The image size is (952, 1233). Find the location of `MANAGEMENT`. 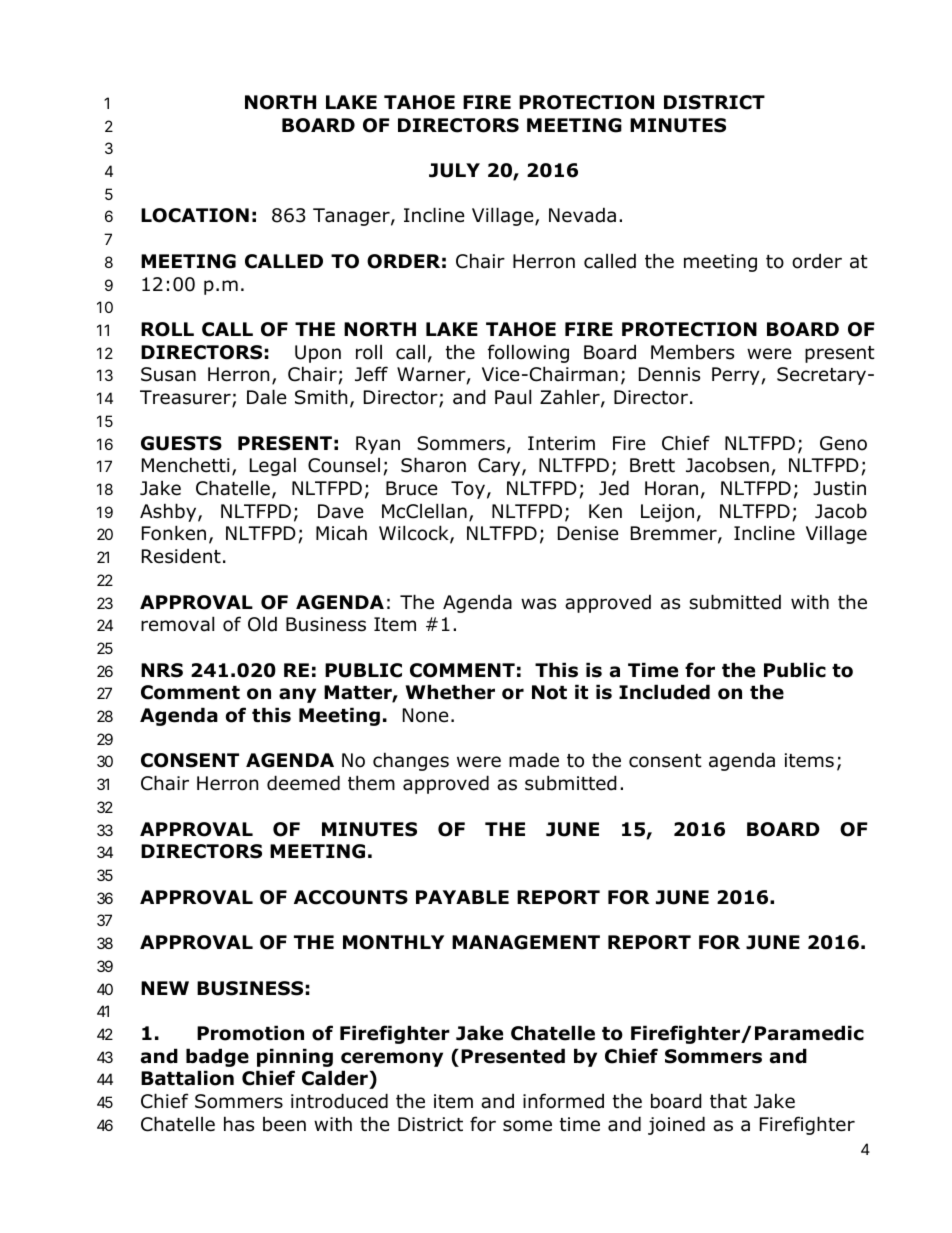

MANAGEMENT is located at coordinates (526, 942).
